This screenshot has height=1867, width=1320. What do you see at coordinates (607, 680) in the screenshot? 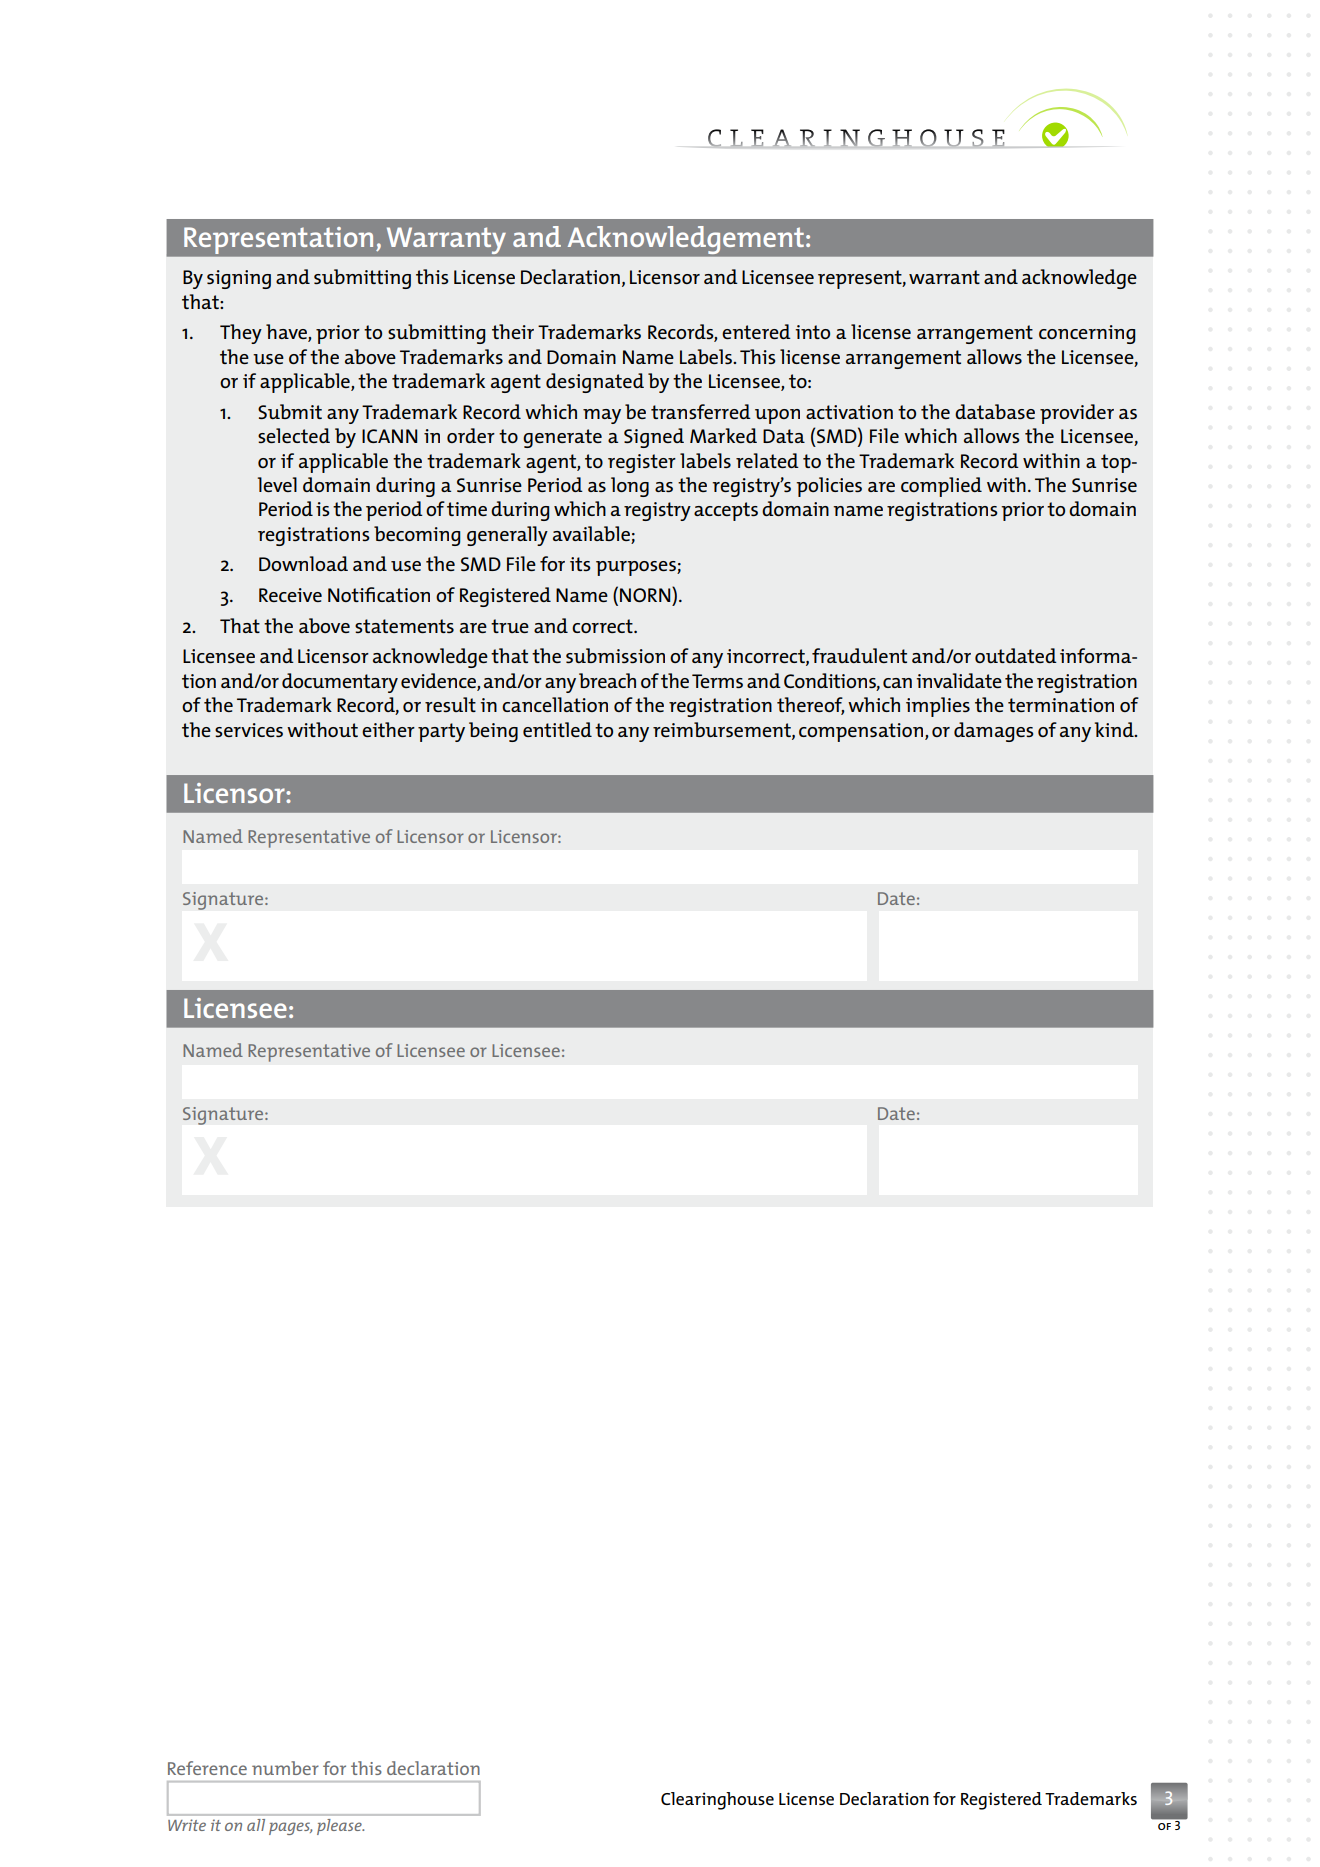
I see `breach` at bounding box center [607, 680].
